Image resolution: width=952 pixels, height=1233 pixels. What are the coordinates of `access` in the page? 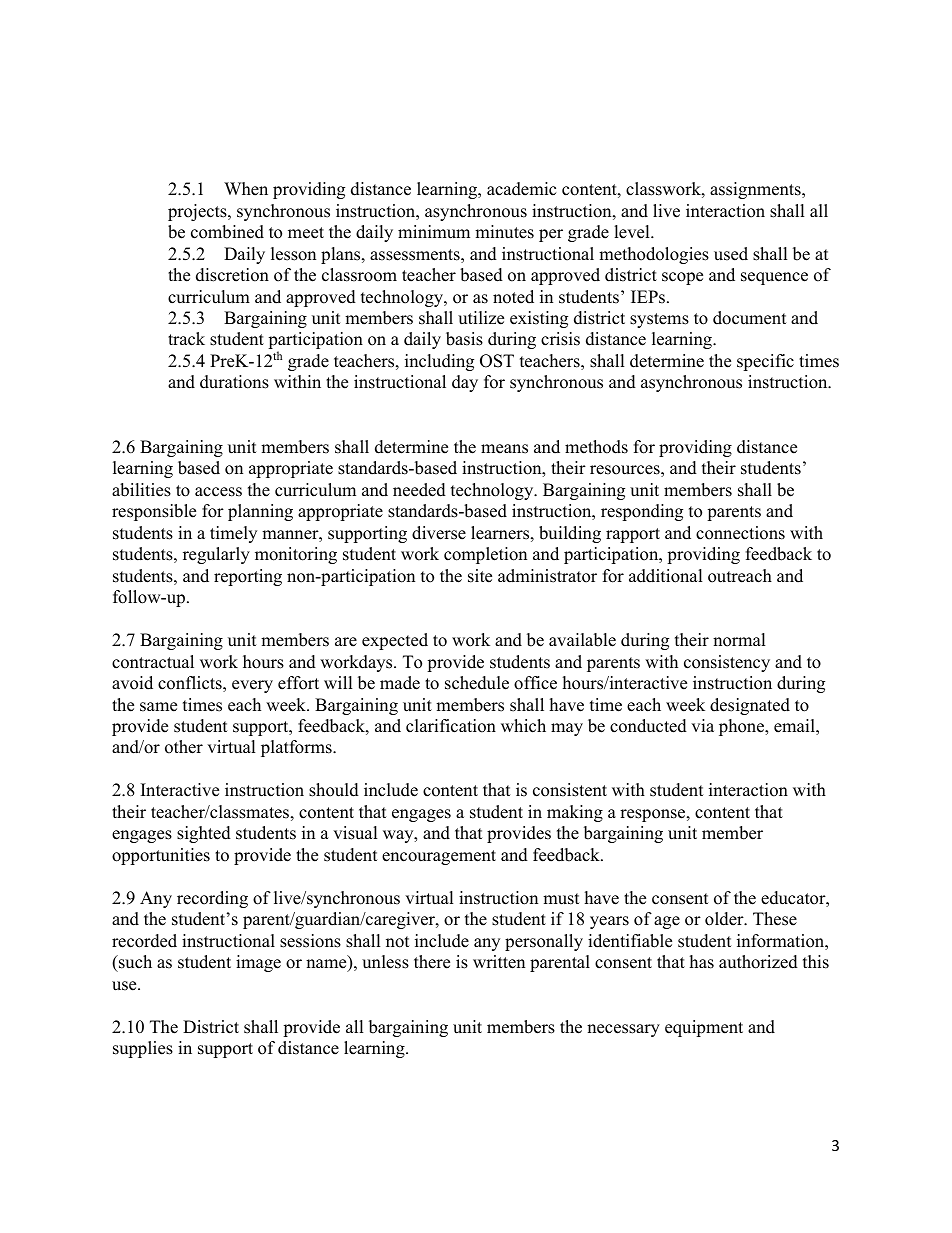 It's located at (218, 492).
